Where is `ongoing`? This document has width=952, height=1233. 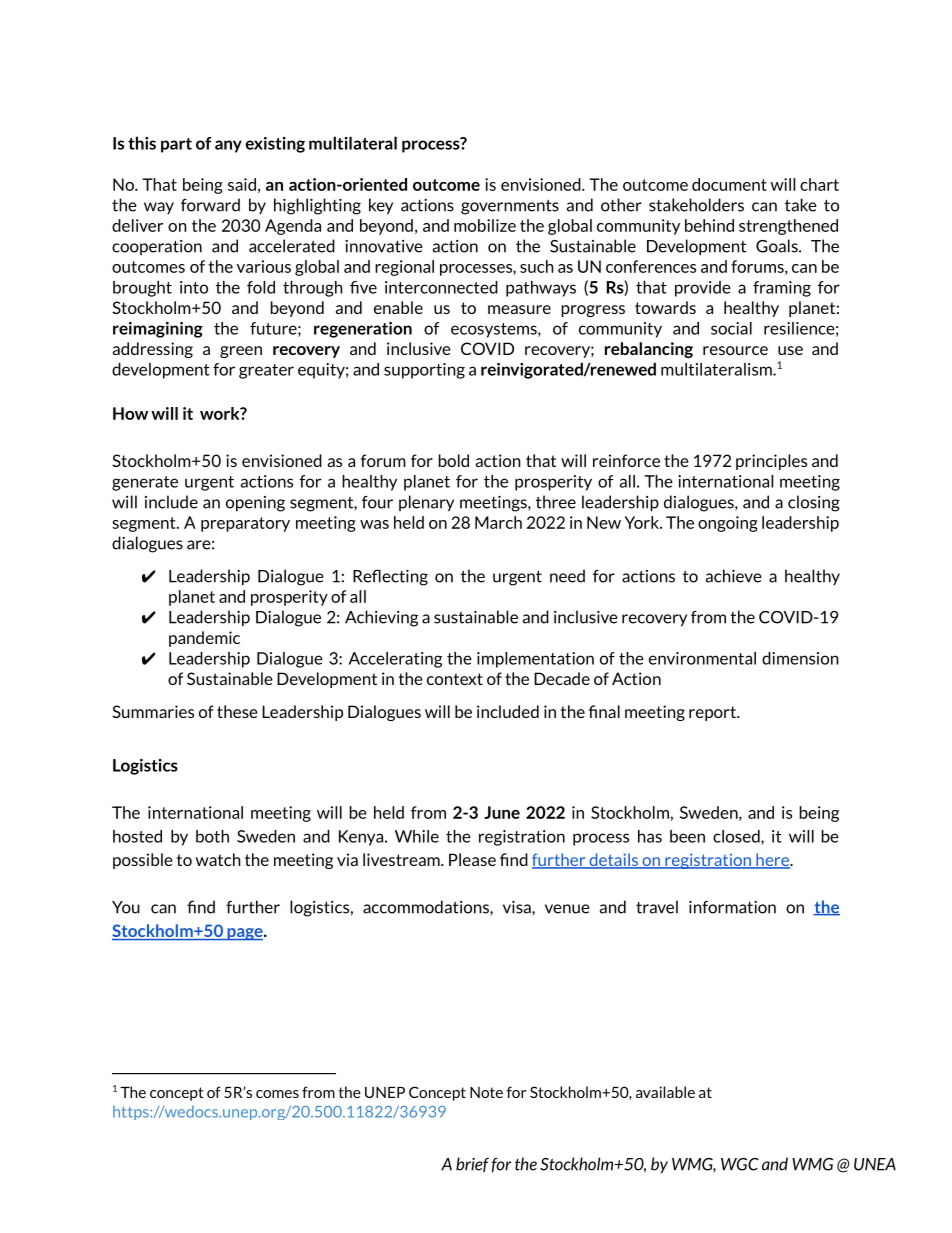
ongoing is located at coordinates (728, 524).
